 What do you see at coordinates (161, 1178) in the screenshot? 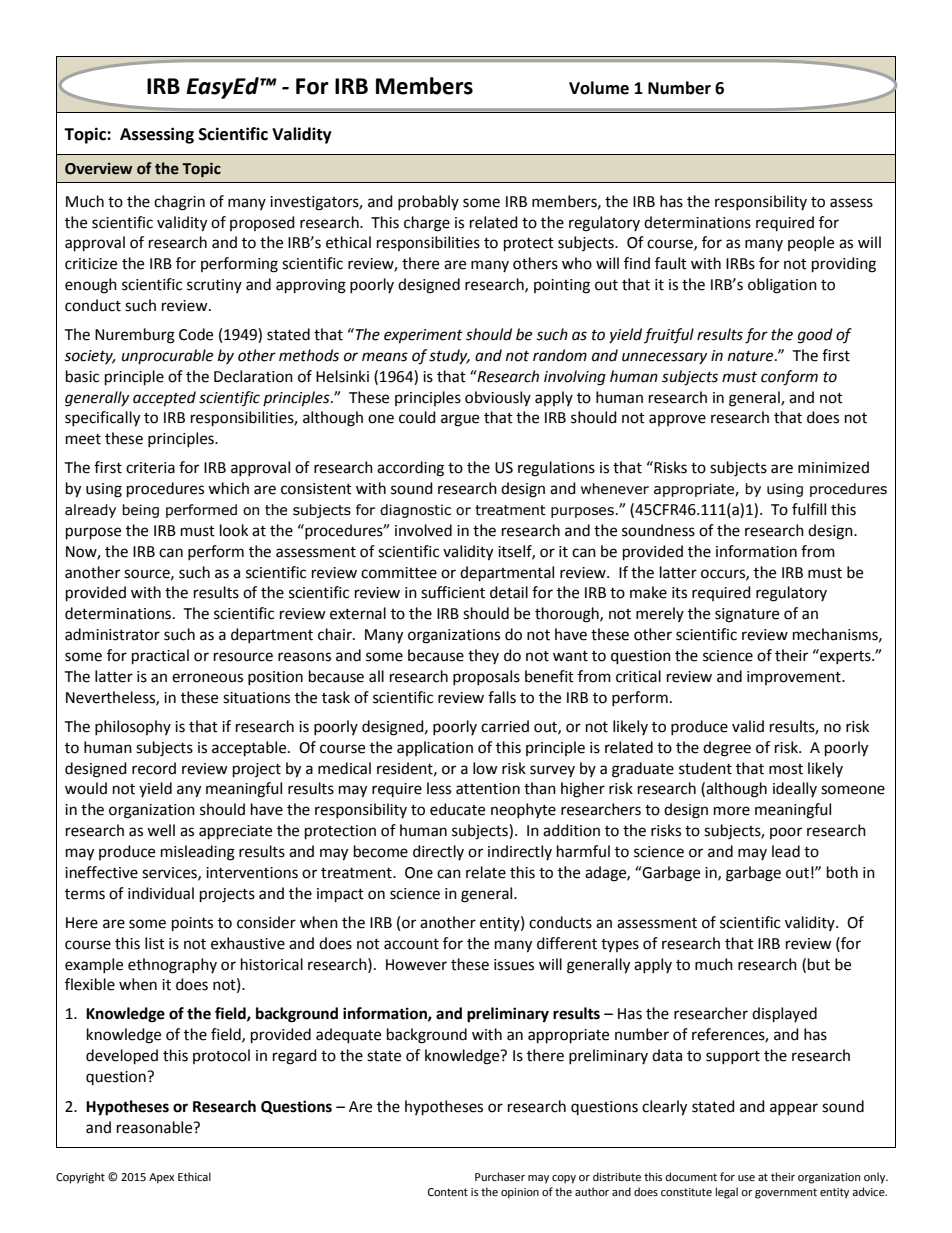
I see `Apex` at bounding box center [161, 1178].
